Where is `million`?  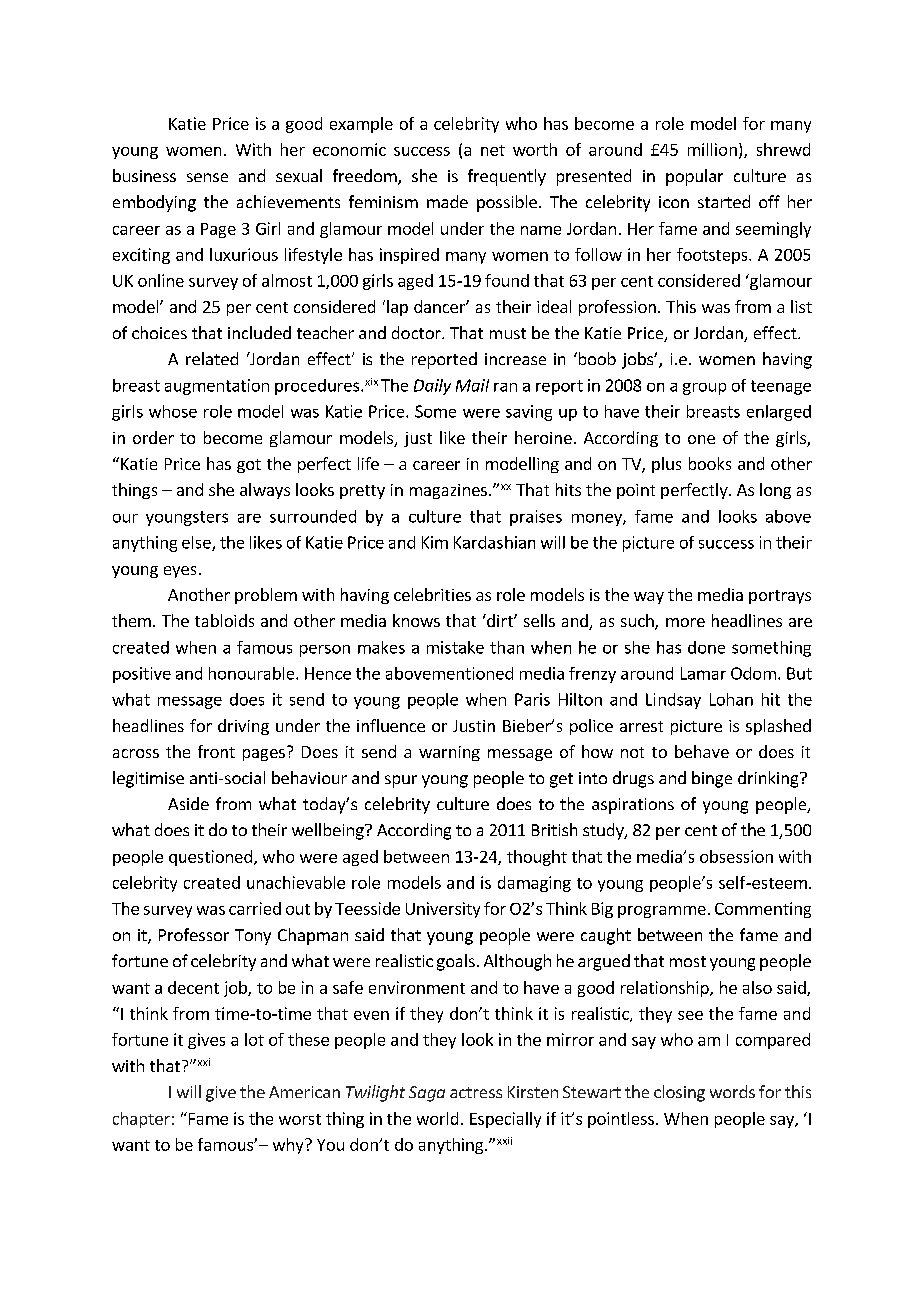 million is located at coordinates (712, 149).
